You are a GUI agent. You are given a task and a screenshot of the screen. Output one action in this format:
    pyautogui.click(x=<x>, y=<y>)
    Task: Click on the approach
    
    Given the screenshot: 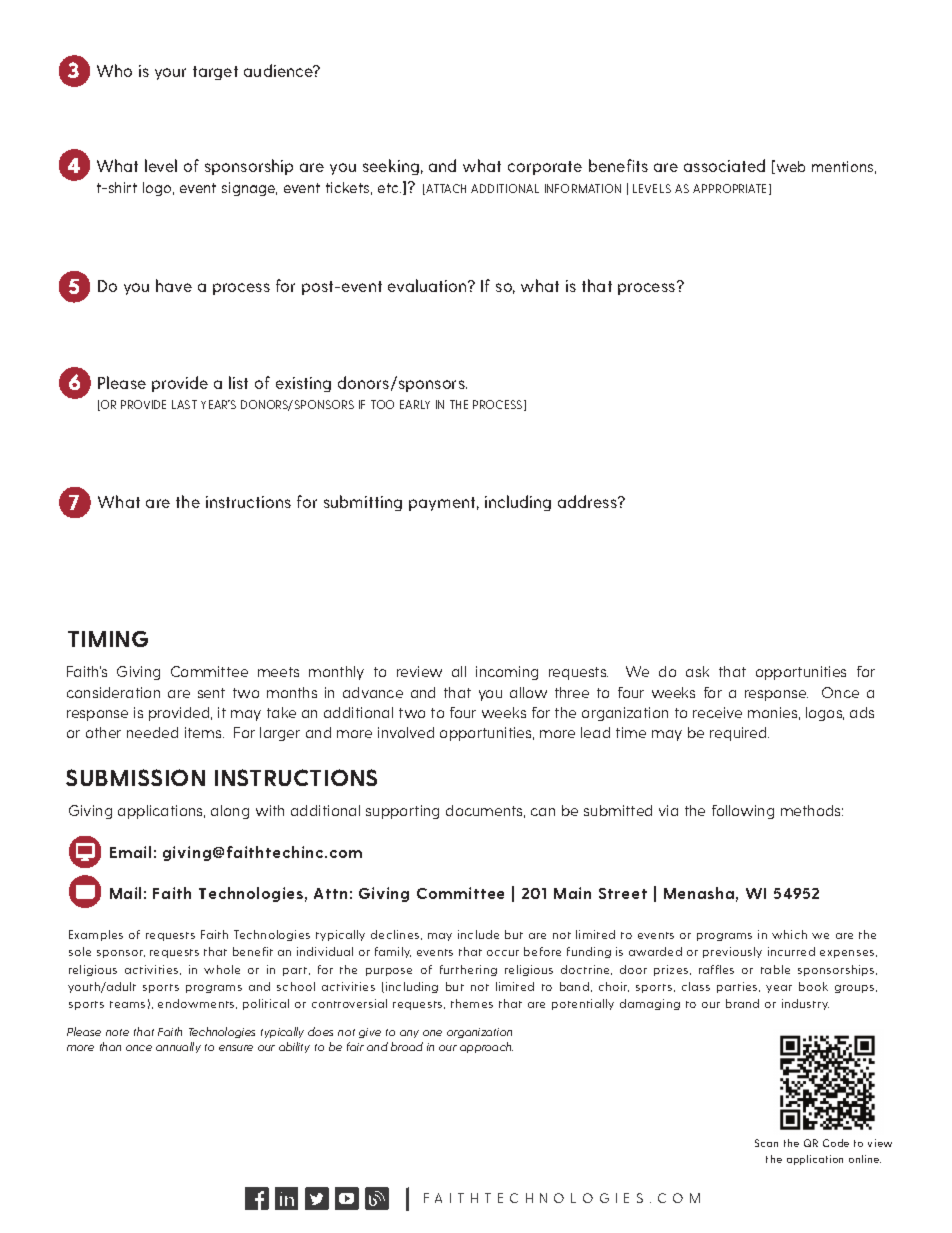 What is the action you would take?
    pyautogui.click(x=486, y=1047)
